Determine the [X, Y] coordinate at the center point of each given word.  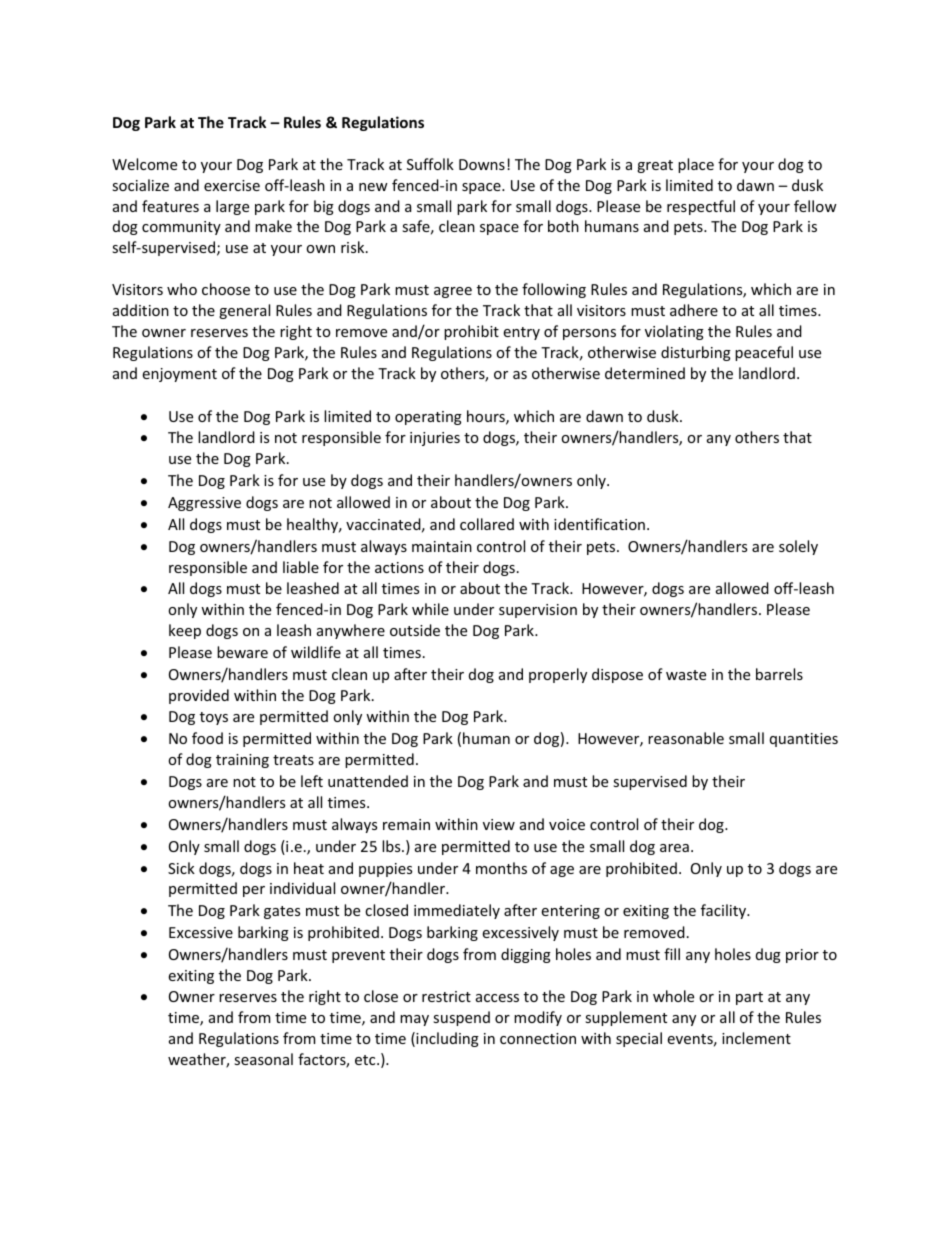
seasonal [263, 1059]
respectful [701, 207]
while [430, 609]
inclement [756, 1038]
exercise [232, 185]
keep [185, 631]
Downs [482, 164]
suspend [461, 1018]
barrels [779, 674]
